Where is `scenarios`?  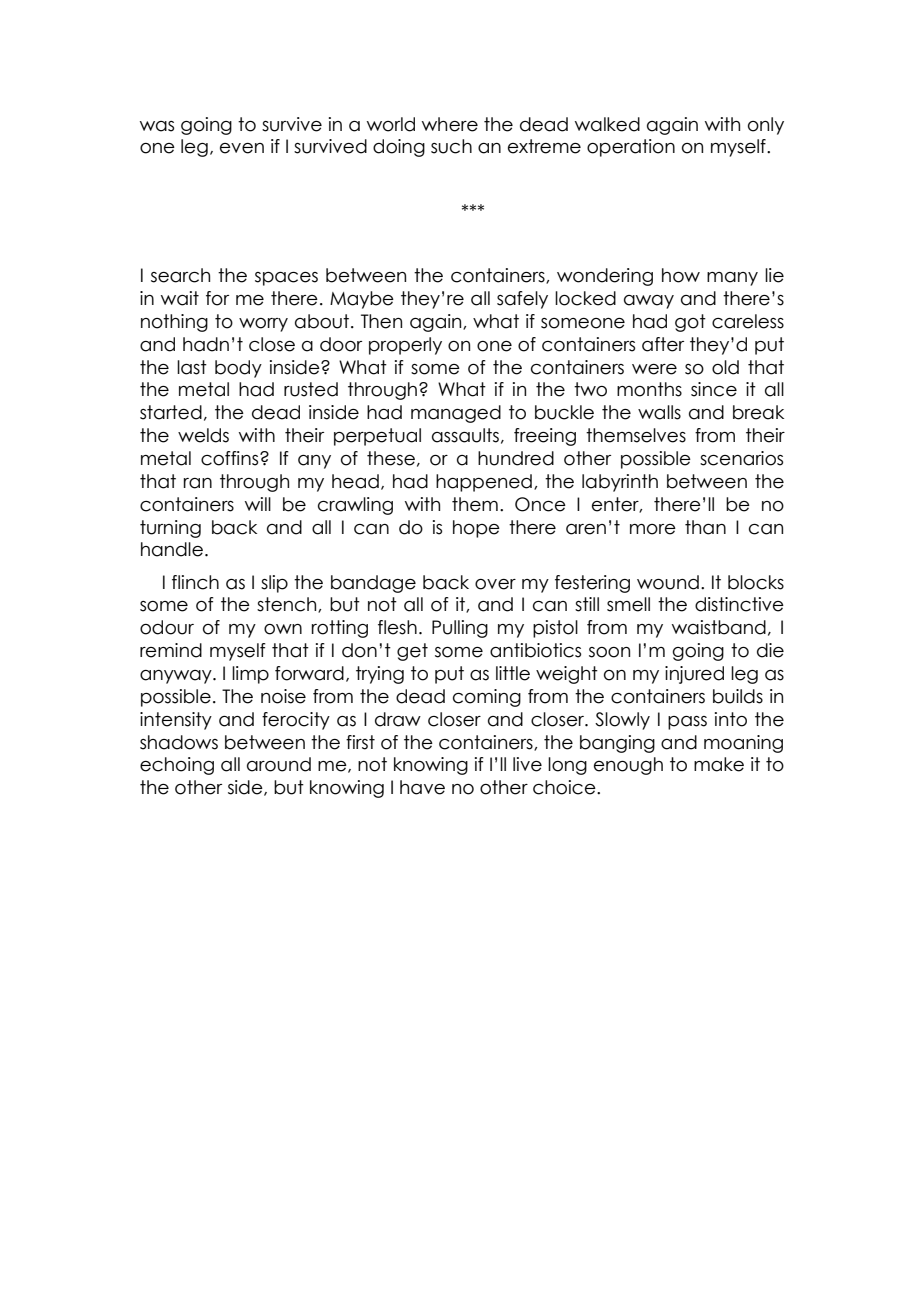 scenarios is located at coordinates (741, 458).
